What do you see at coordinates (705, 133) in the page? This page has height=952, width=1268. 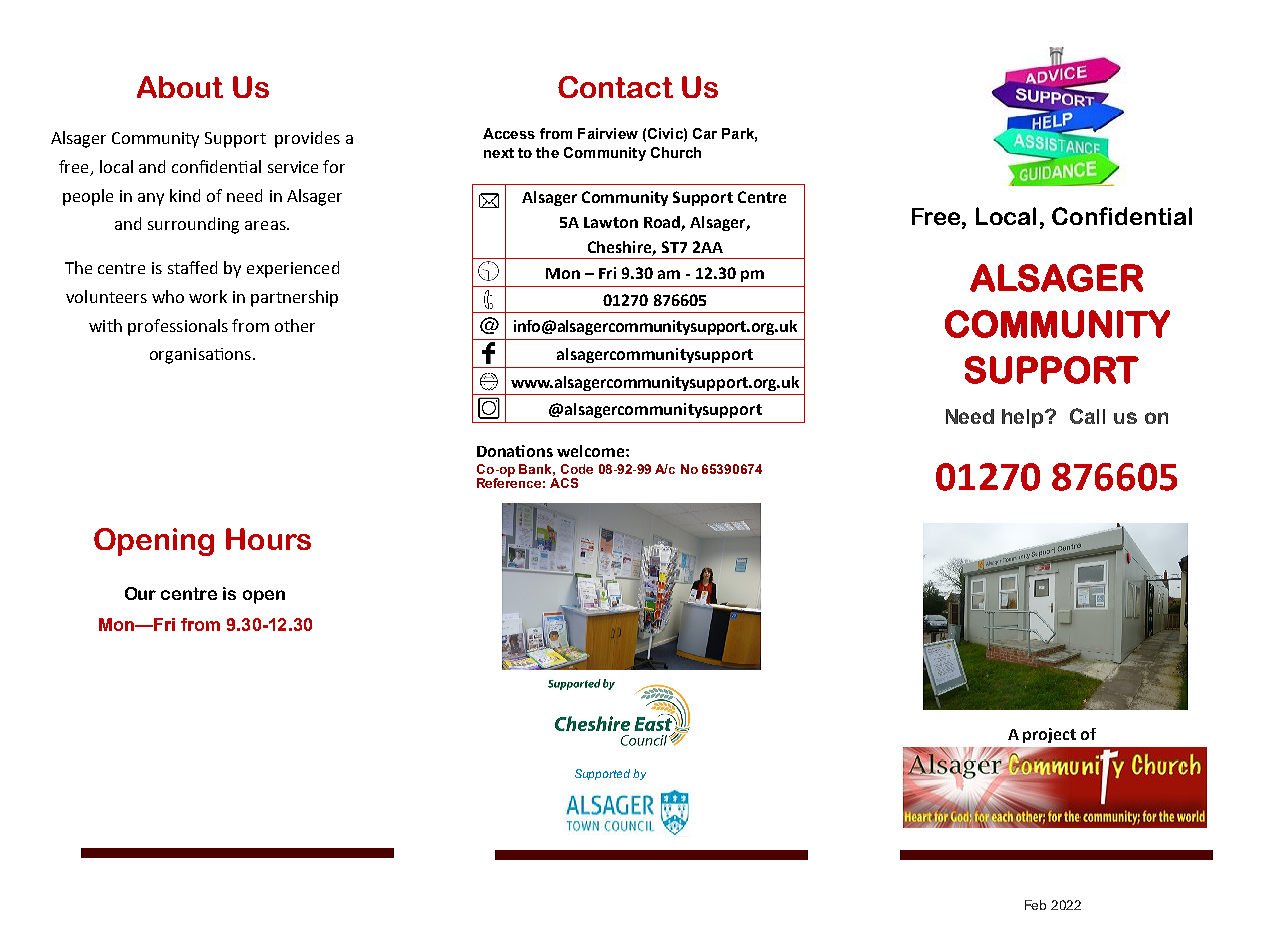 I see `Car` at bounding box center [705, 133].
